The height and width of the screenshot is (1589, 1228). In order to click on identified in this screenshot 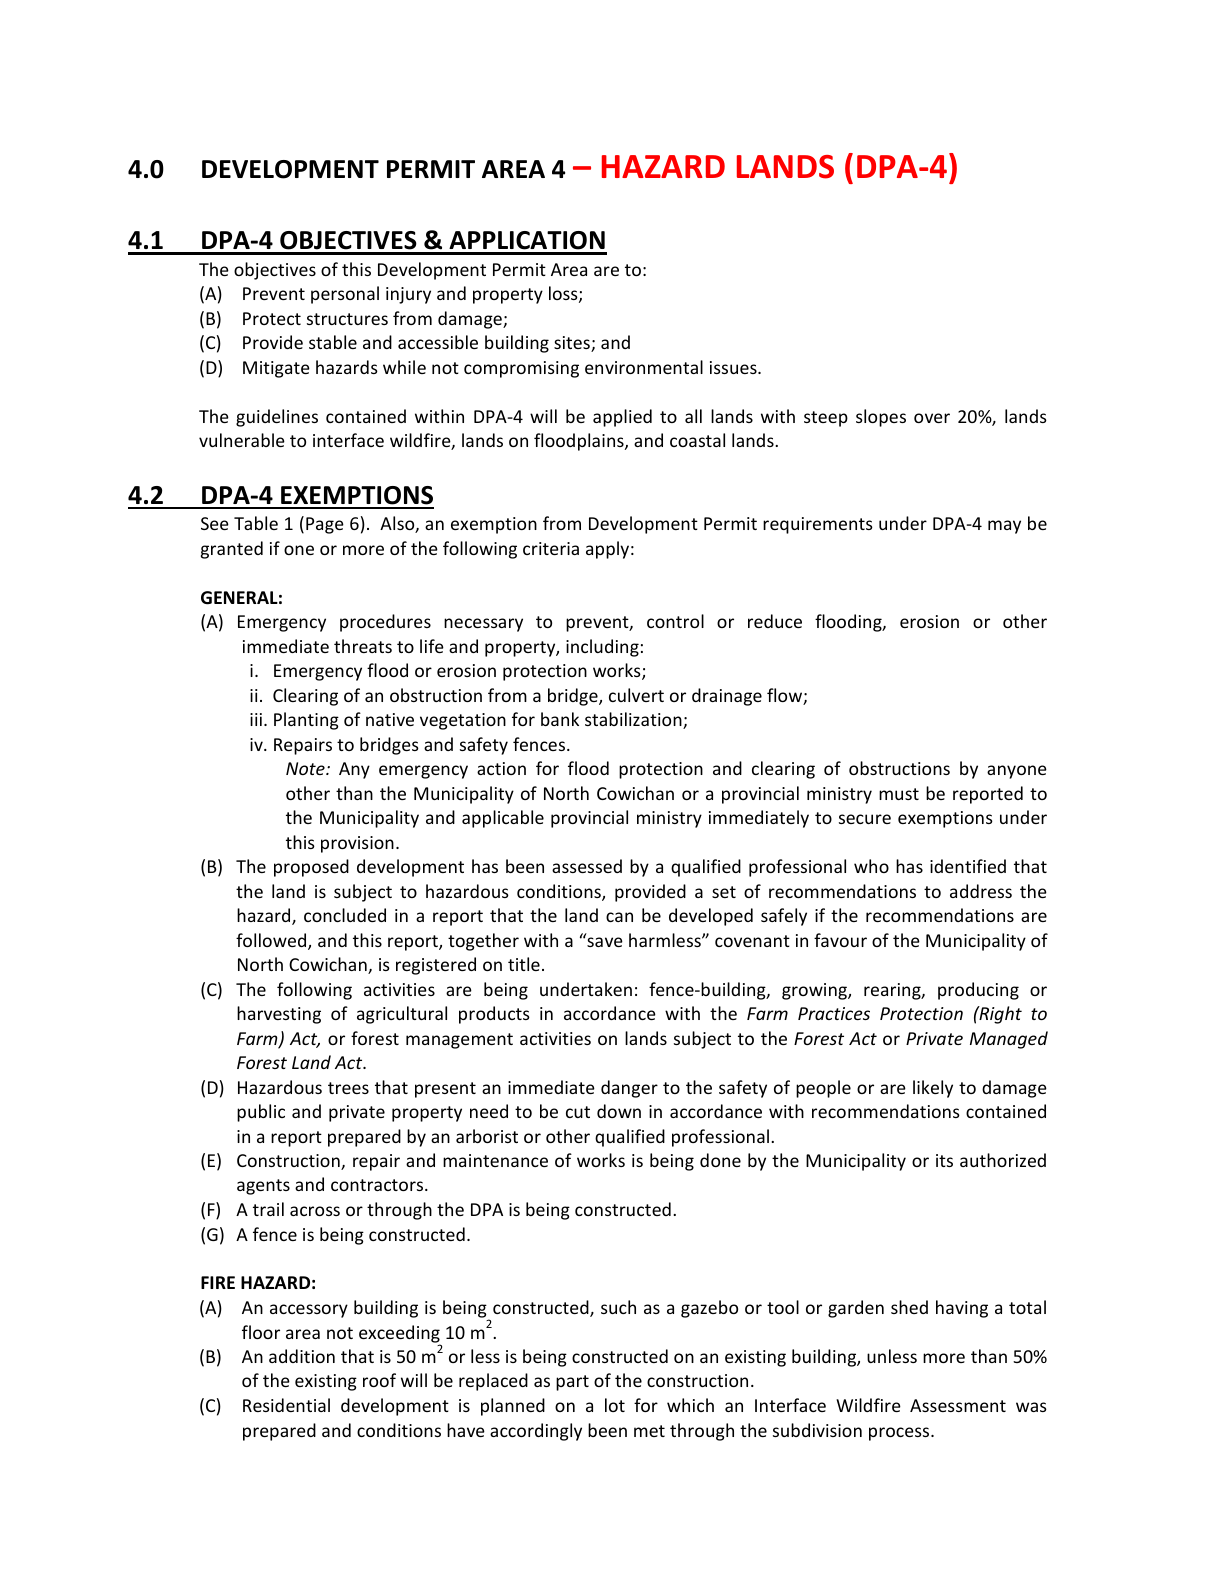, I will do `click(968, 866)`.
